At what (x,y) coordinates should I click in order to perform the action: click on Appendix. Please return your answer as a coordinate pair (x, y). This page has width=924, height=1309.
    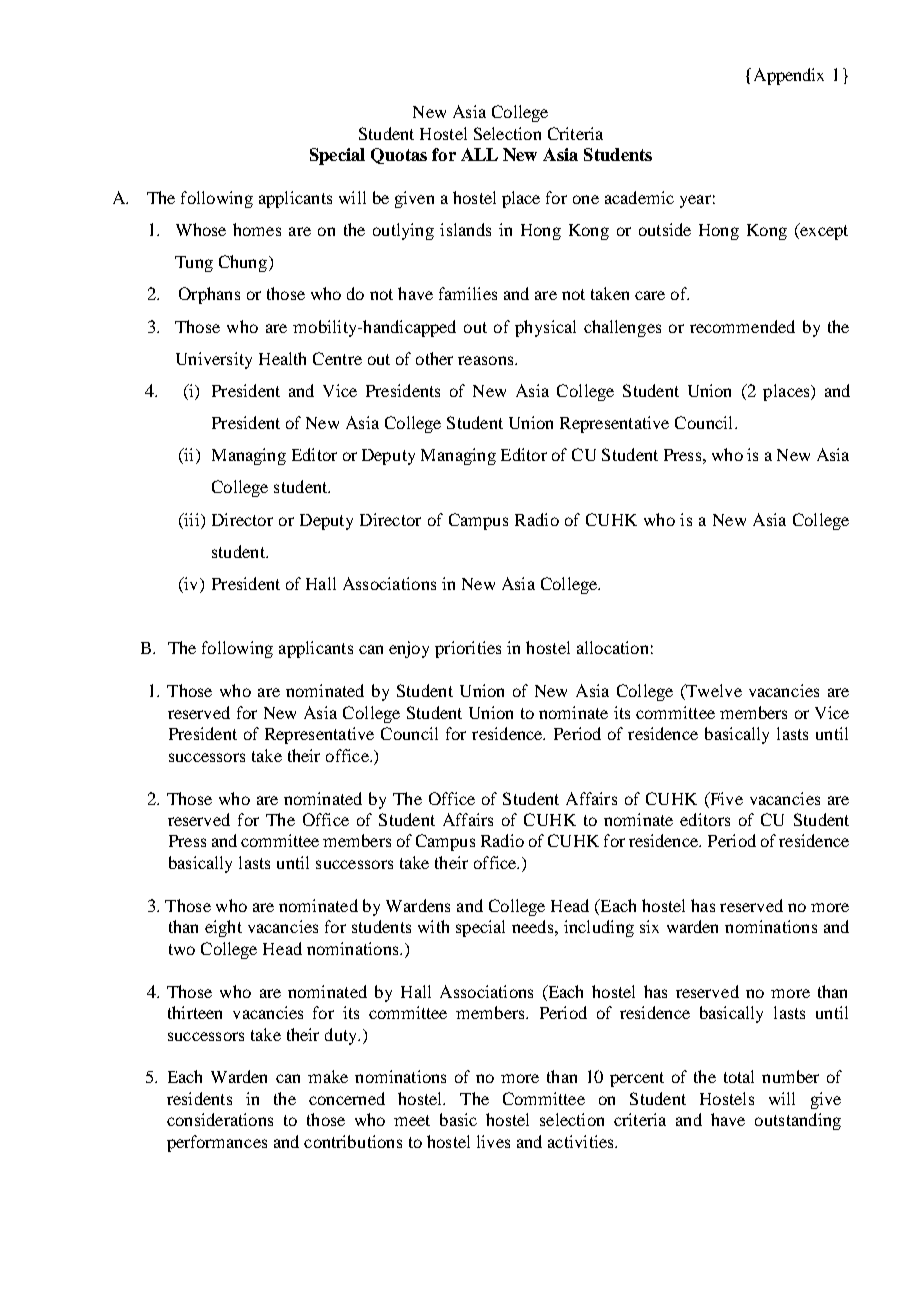
    Looking at the image, I should click on (789, 76).
